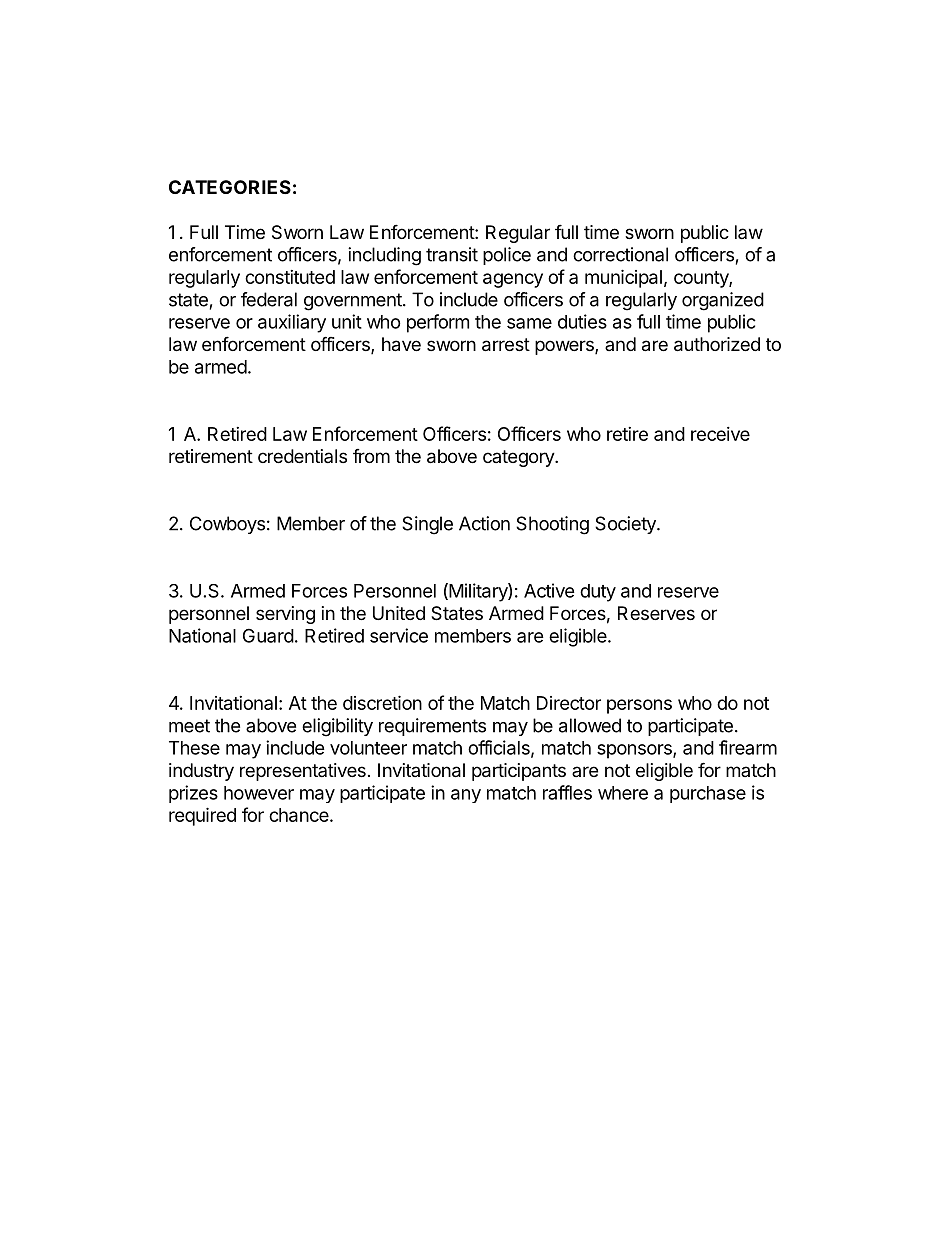 Image resolution: width=952 pixels, height=1233 pixels. Describe the element at coordinates (302, 456) in the document. I see `credentials` at that location.
